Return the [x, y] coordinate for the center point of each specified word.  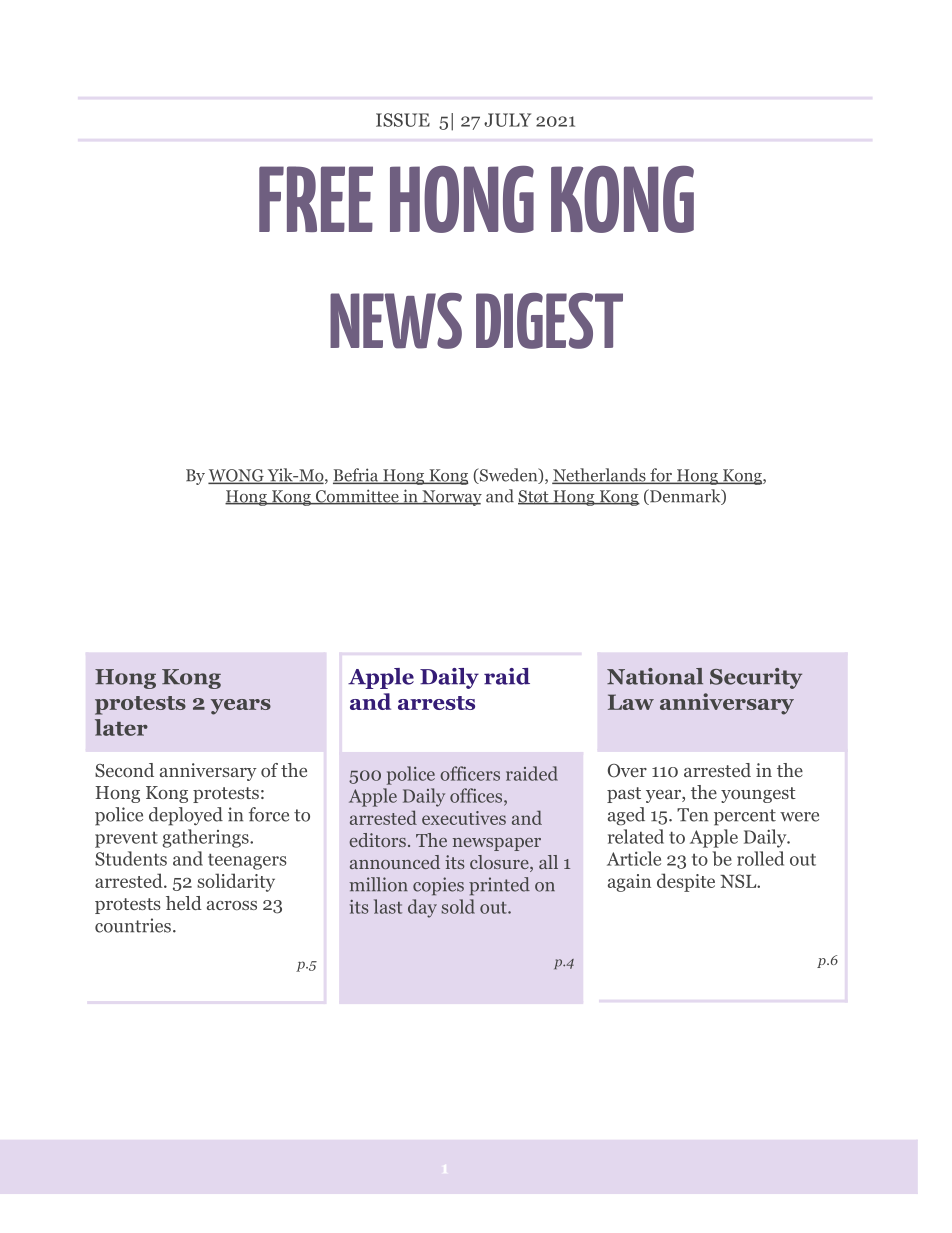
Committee [357, 497]
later [121, 727]
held [184, 903]
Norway [451, 498]
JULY [507, 120]
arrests [436, 703]
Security [756, 678]
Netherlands [600, 476]
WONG [237, 476]
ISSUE [403, 120]
